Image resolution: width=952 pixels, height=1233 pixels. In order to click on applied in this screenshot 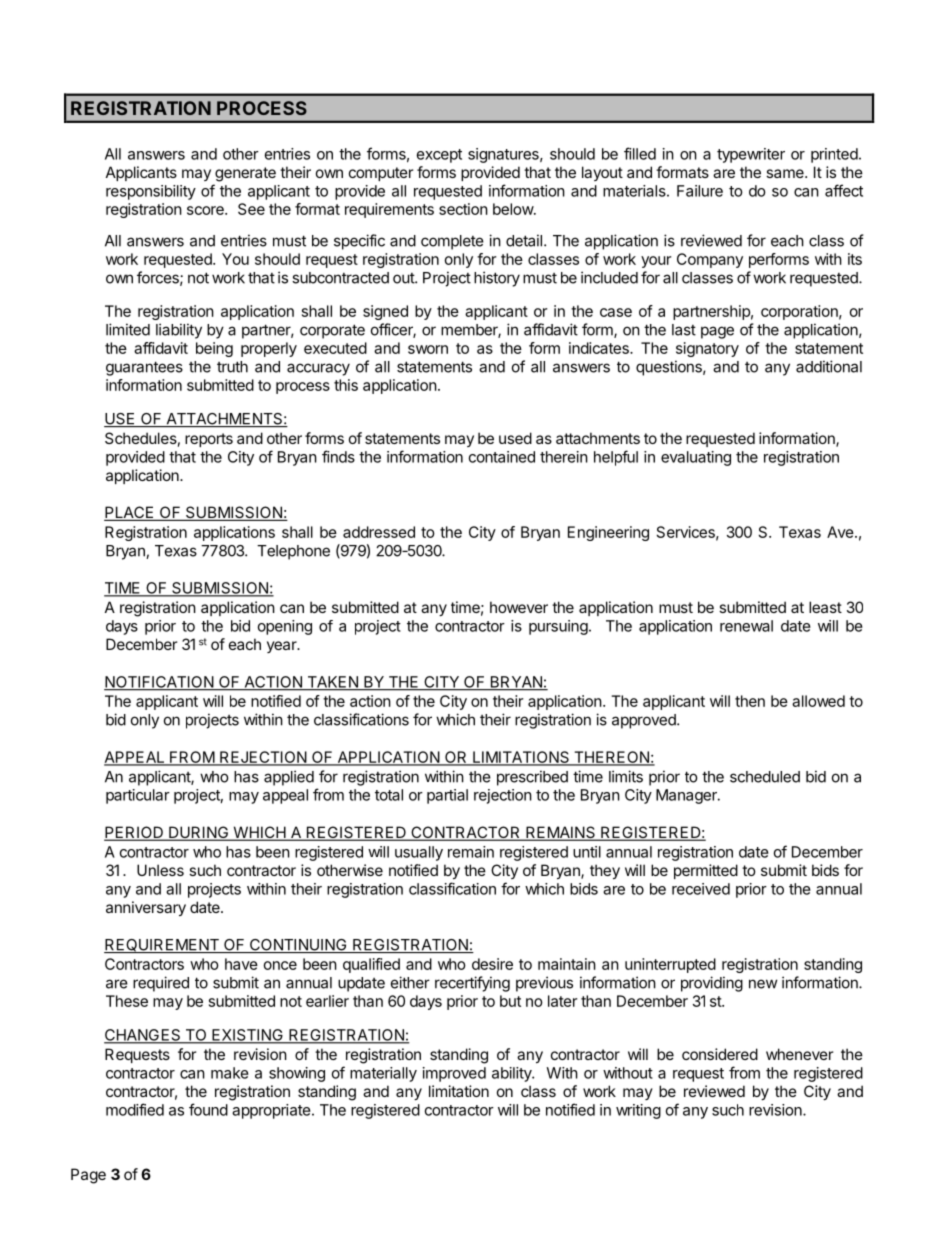, I will do `click(289, 778)`.
